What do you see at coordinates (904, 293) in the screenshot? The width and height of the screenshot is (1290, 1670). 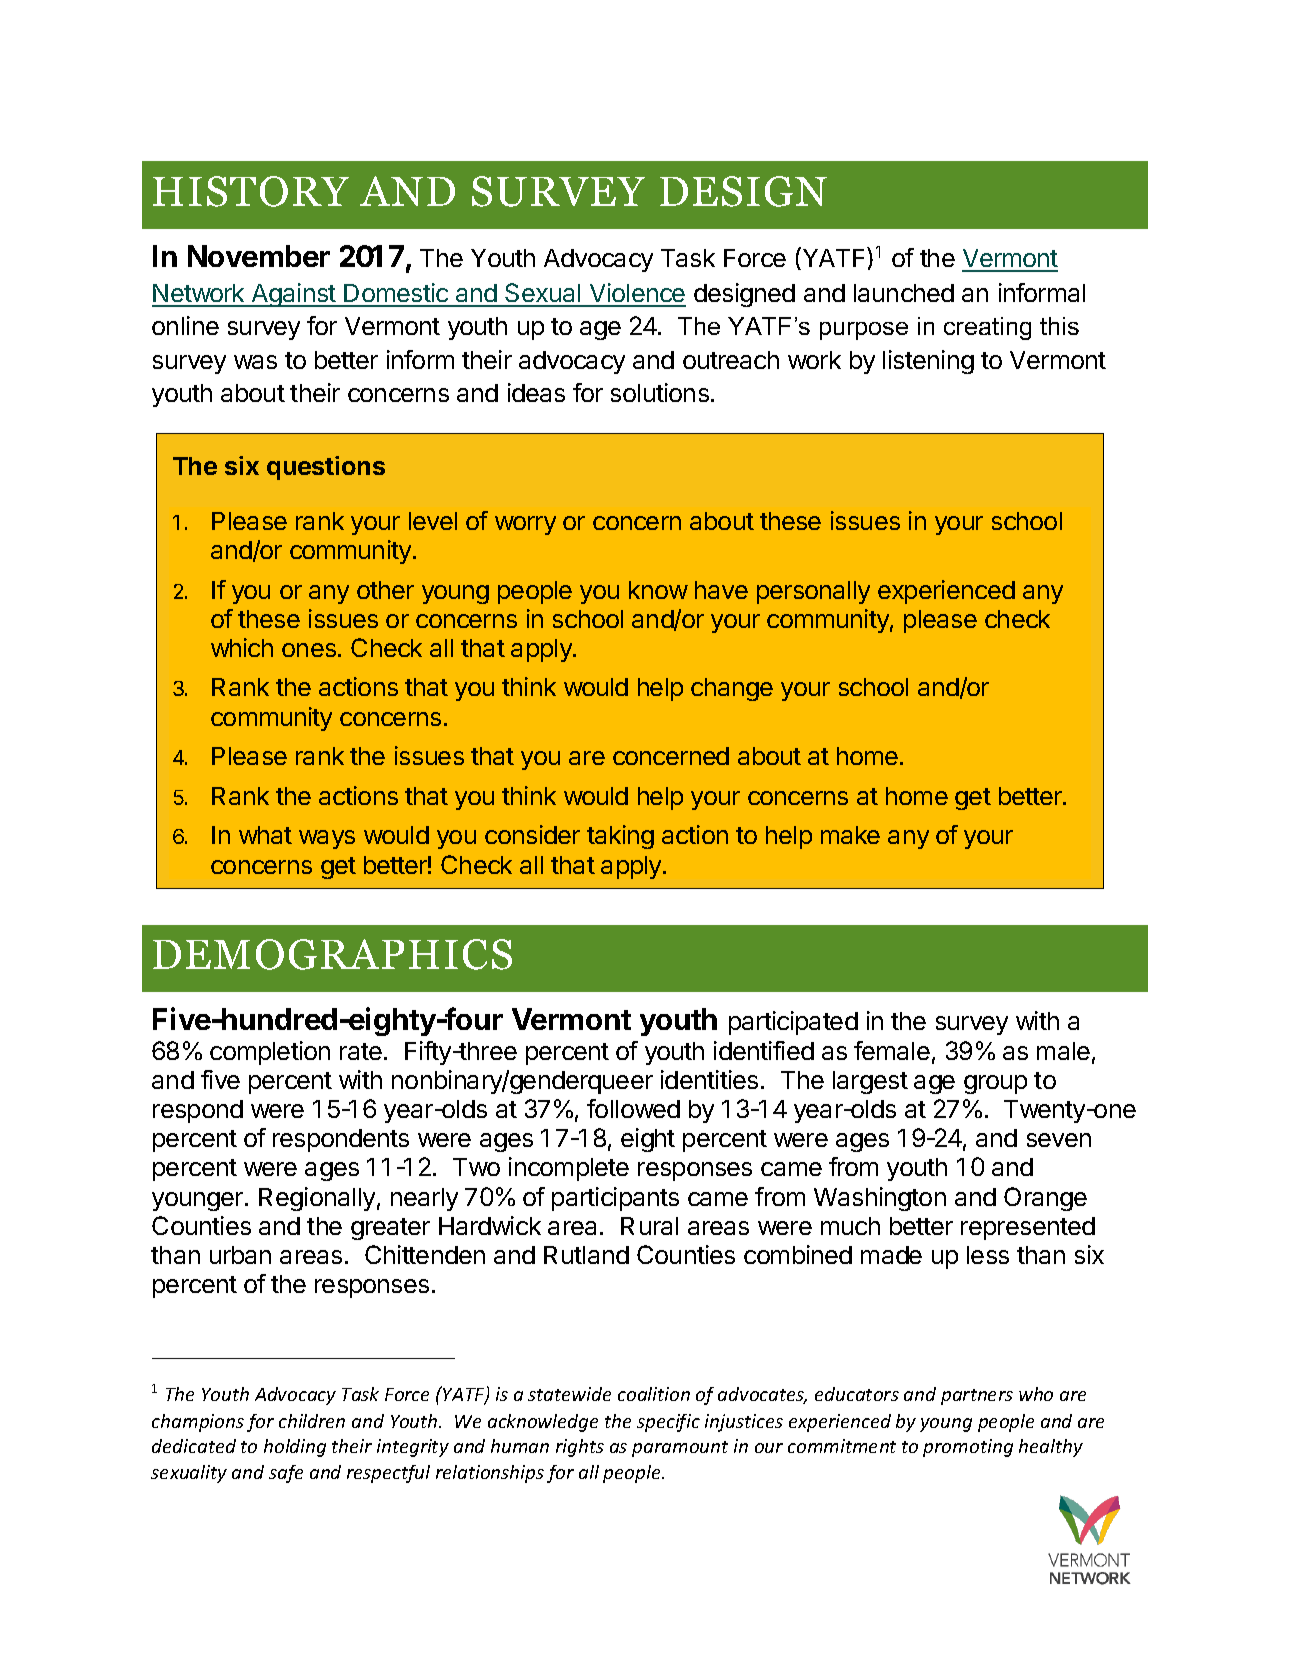 I see `launched` at bounding box center [904, 293].
